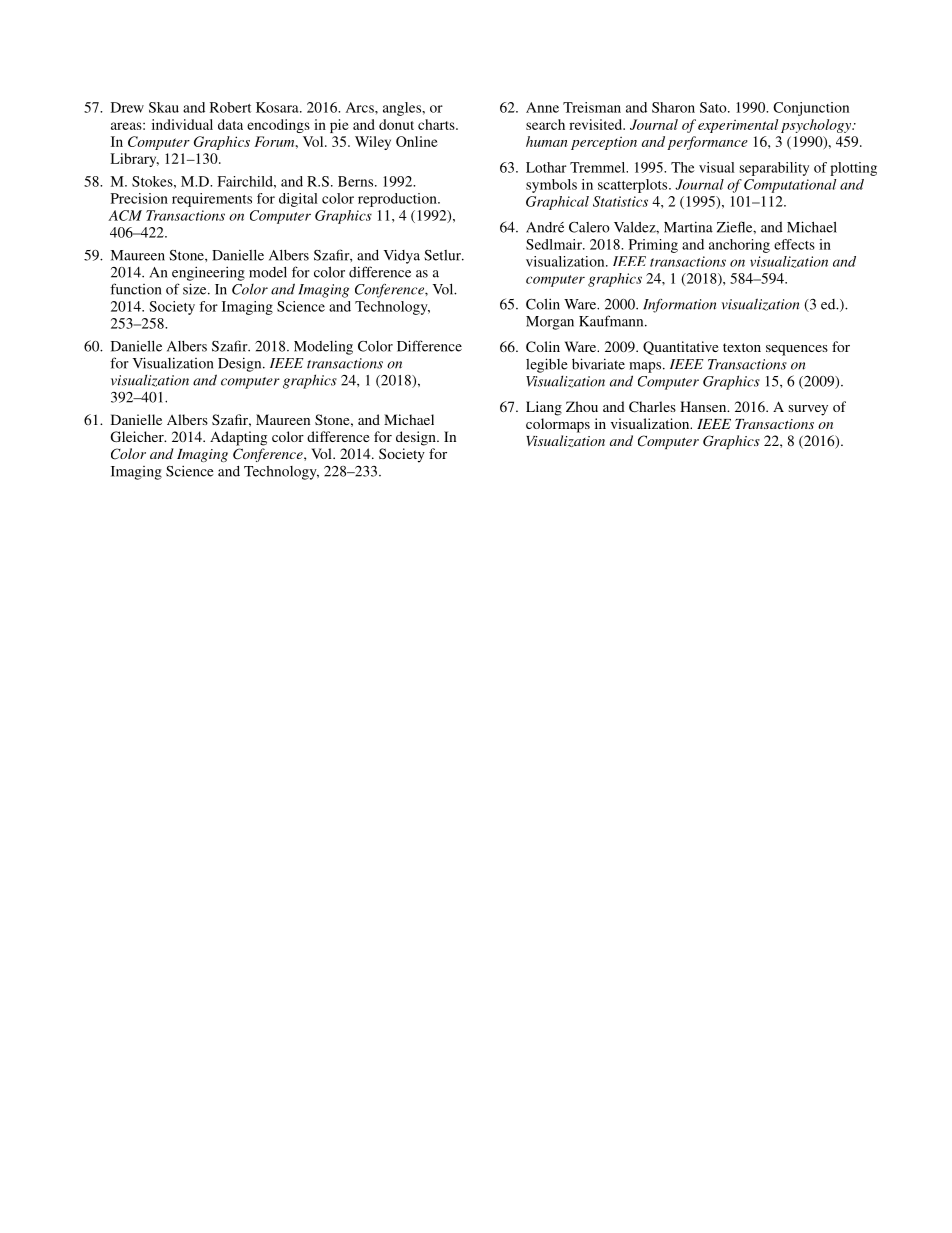 This screenshot has height=1233, width=952. What do you see at coordinates (557, 203) in the screenshot?
I see `Graphical` at bounding box center [557, 203].
